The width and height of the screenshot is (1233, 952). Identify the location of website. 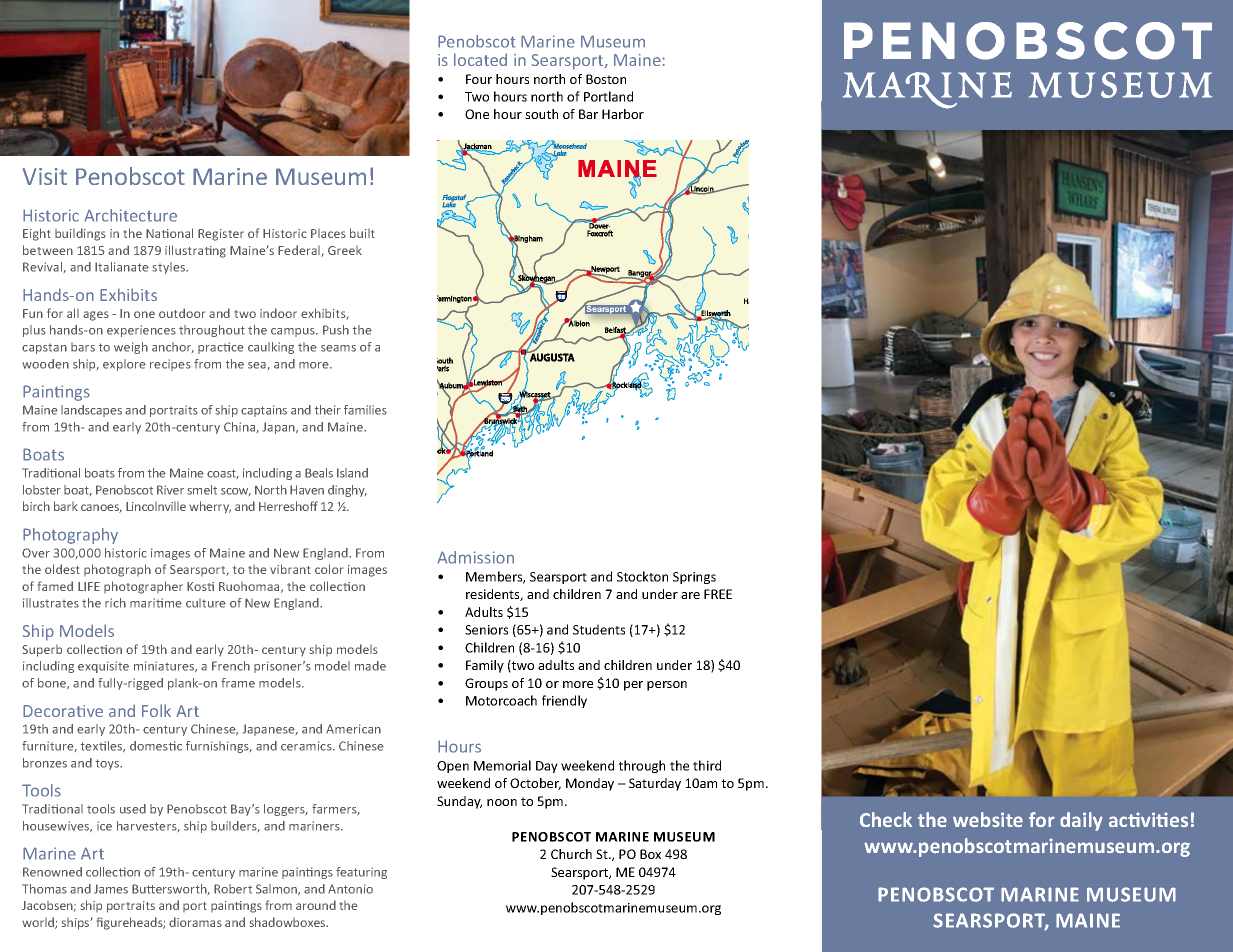
(988, 820).
